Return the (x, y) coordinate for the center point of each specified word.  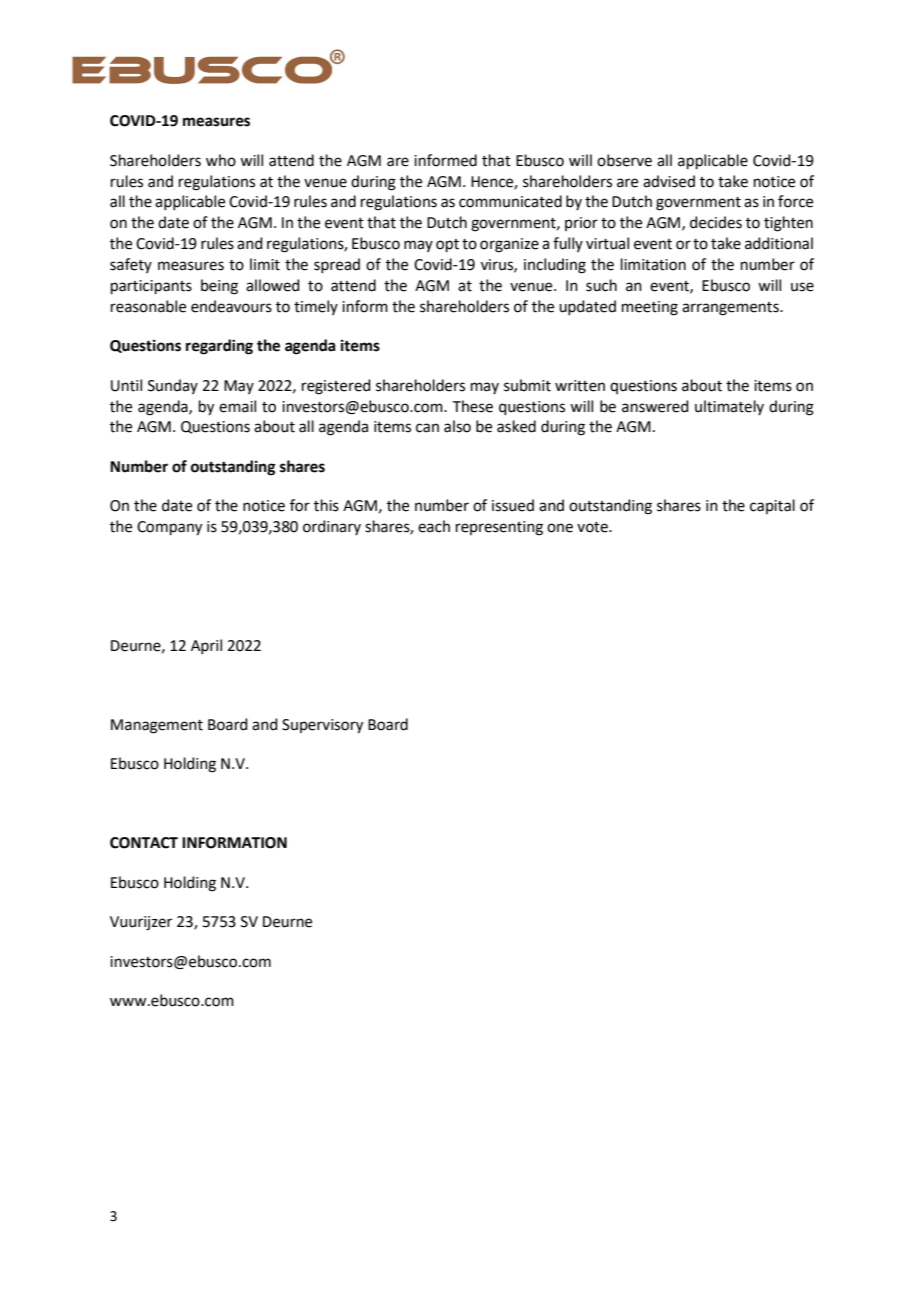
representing (499, 528)
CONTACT (144, 843)
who (221, 160)
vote (593, 527)
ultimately (729, 407)
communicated (510, 201)
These (473, 406)
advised (669, 181)
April (206, 646)
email (237, 406)
